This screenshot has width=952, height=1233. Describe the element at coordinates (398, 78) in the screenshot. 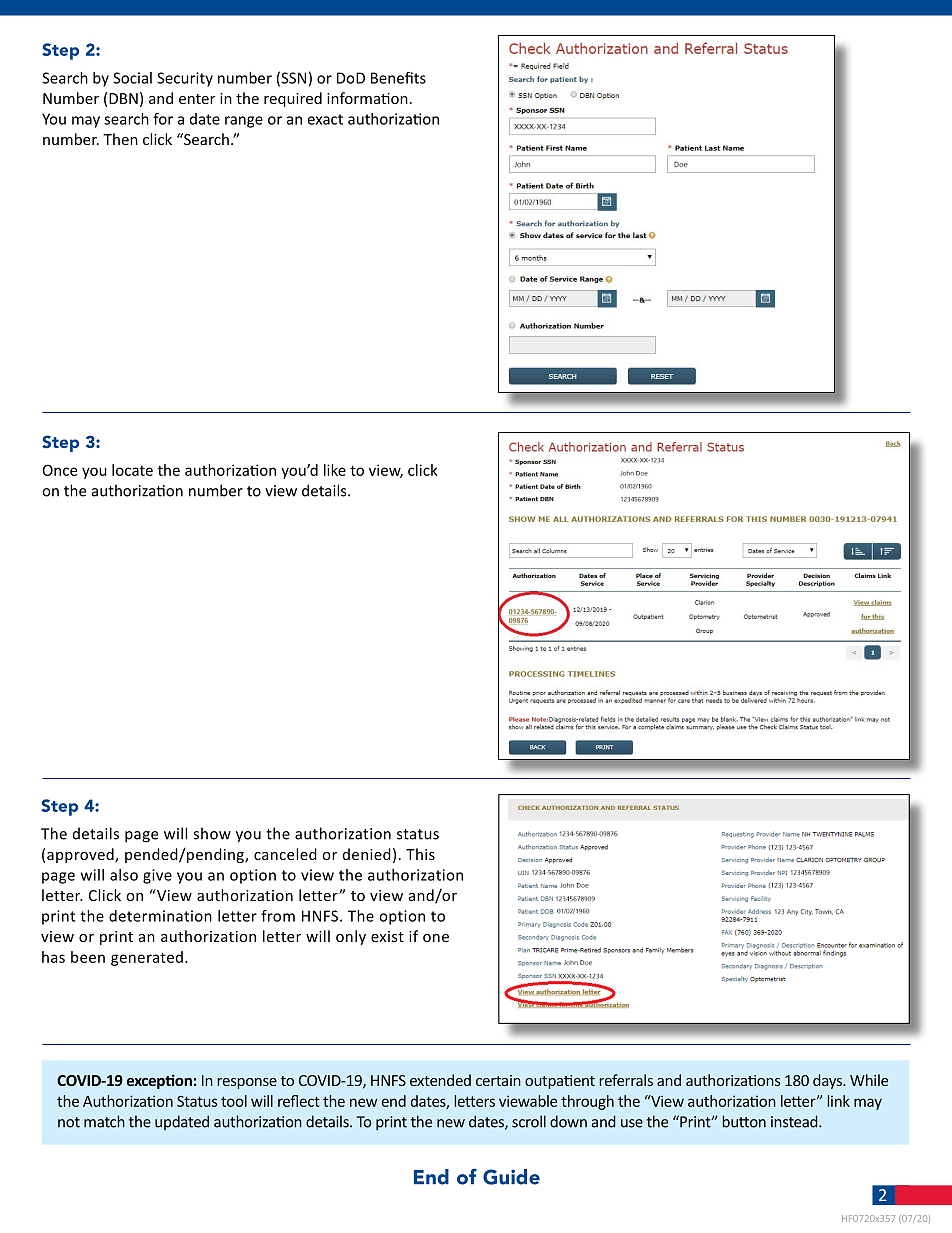

I see `Benefits` at that location.
